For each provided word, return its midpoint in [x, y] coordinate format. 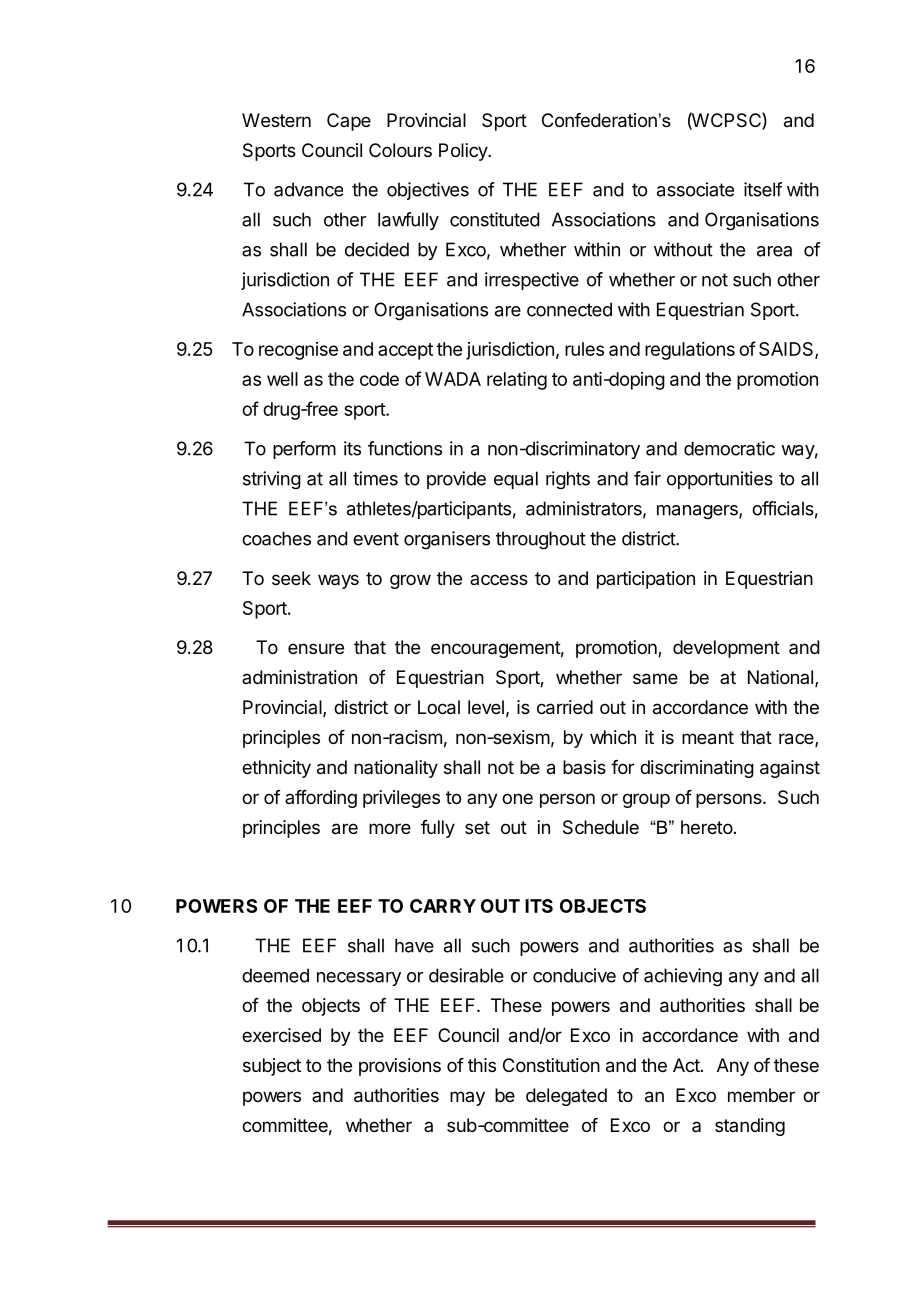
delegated [566, 1097]
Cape [349, 122]
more [390, 828]
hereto [707, 827]
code [379, 379]
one [517, 798]
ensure [316, 648]
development [726, 649]
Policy [464, 152]
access [499, 579]
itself [763, 189]
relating [517, 381]
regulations [690, 351]
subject [272, 1067]
